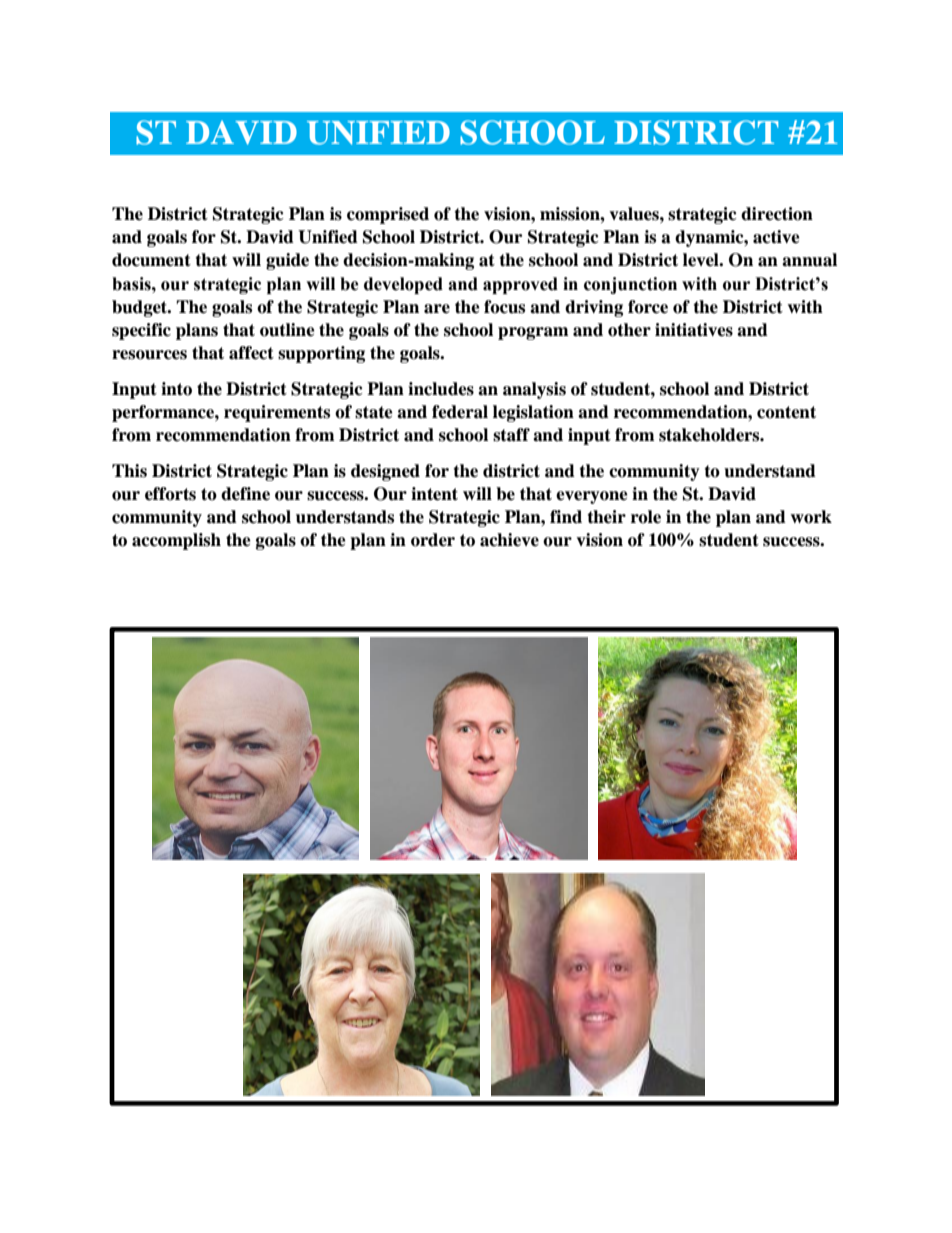  I want to click on includes, so click(441, 389).
